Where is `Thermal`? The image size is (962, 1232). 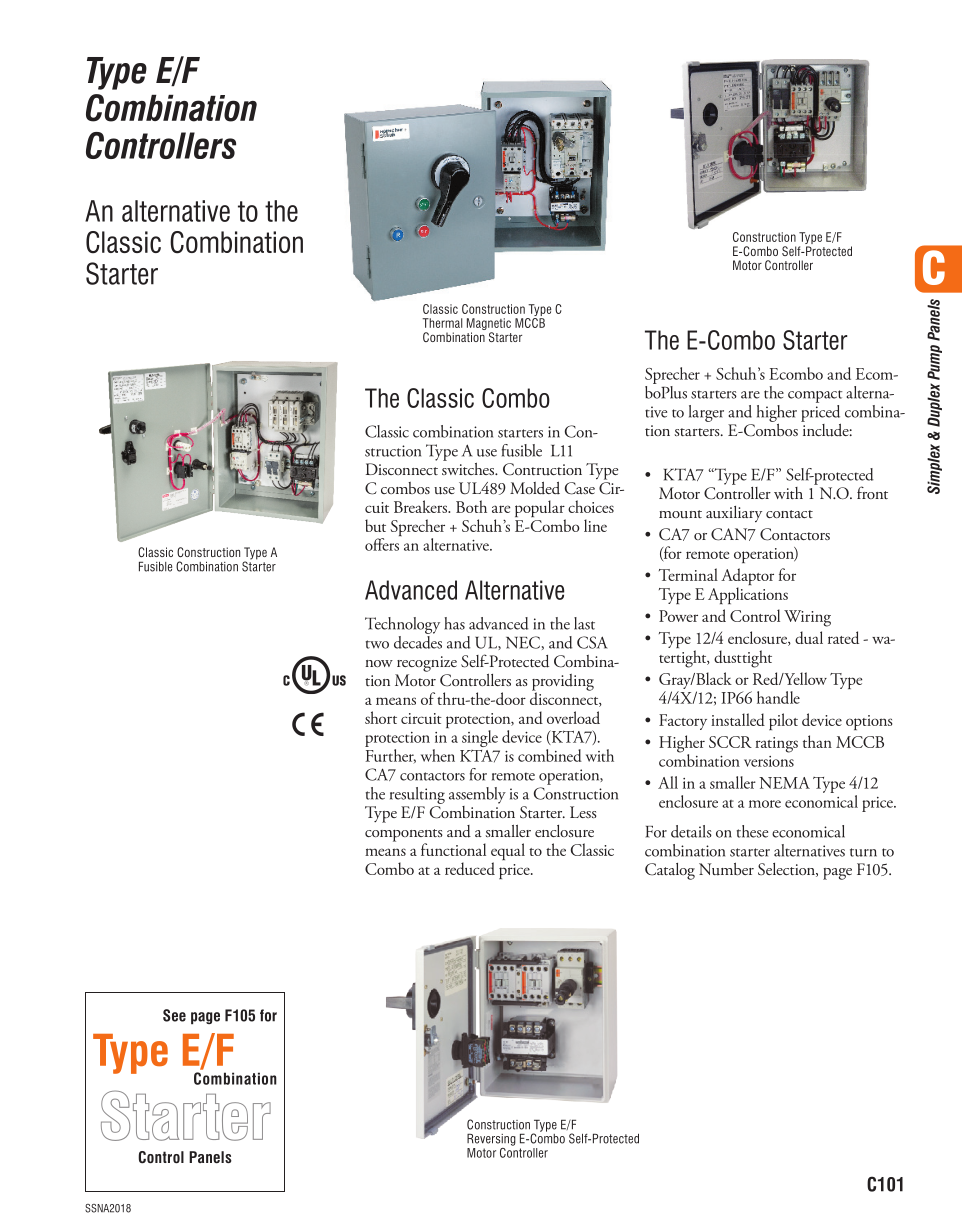
Thermal is located at coordinates (442, 323).
